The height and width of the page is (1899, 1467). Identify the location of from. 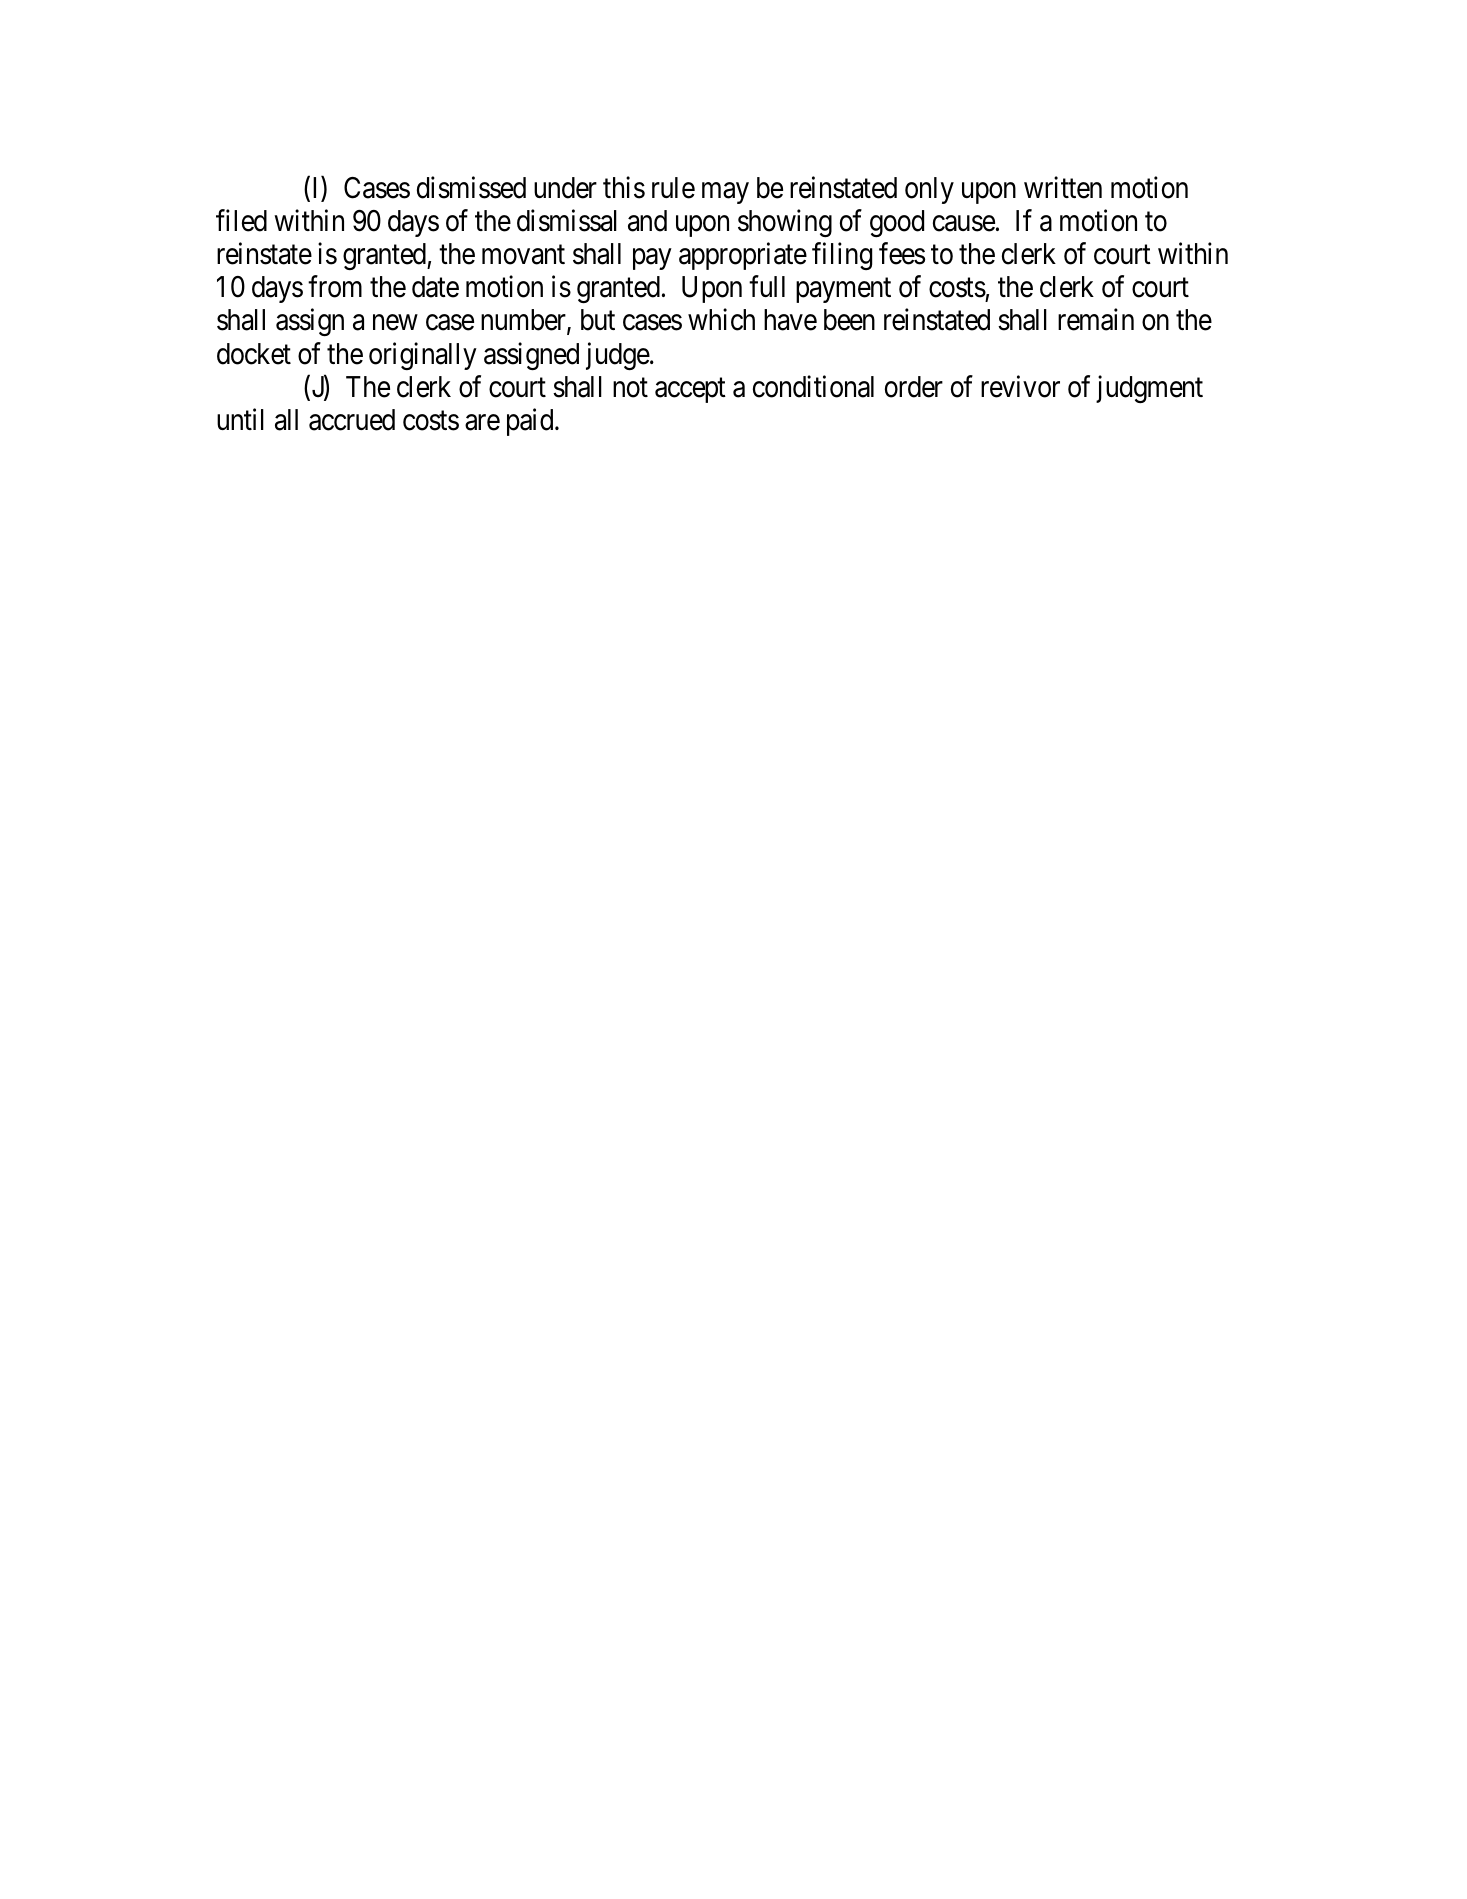
(335, 287).
